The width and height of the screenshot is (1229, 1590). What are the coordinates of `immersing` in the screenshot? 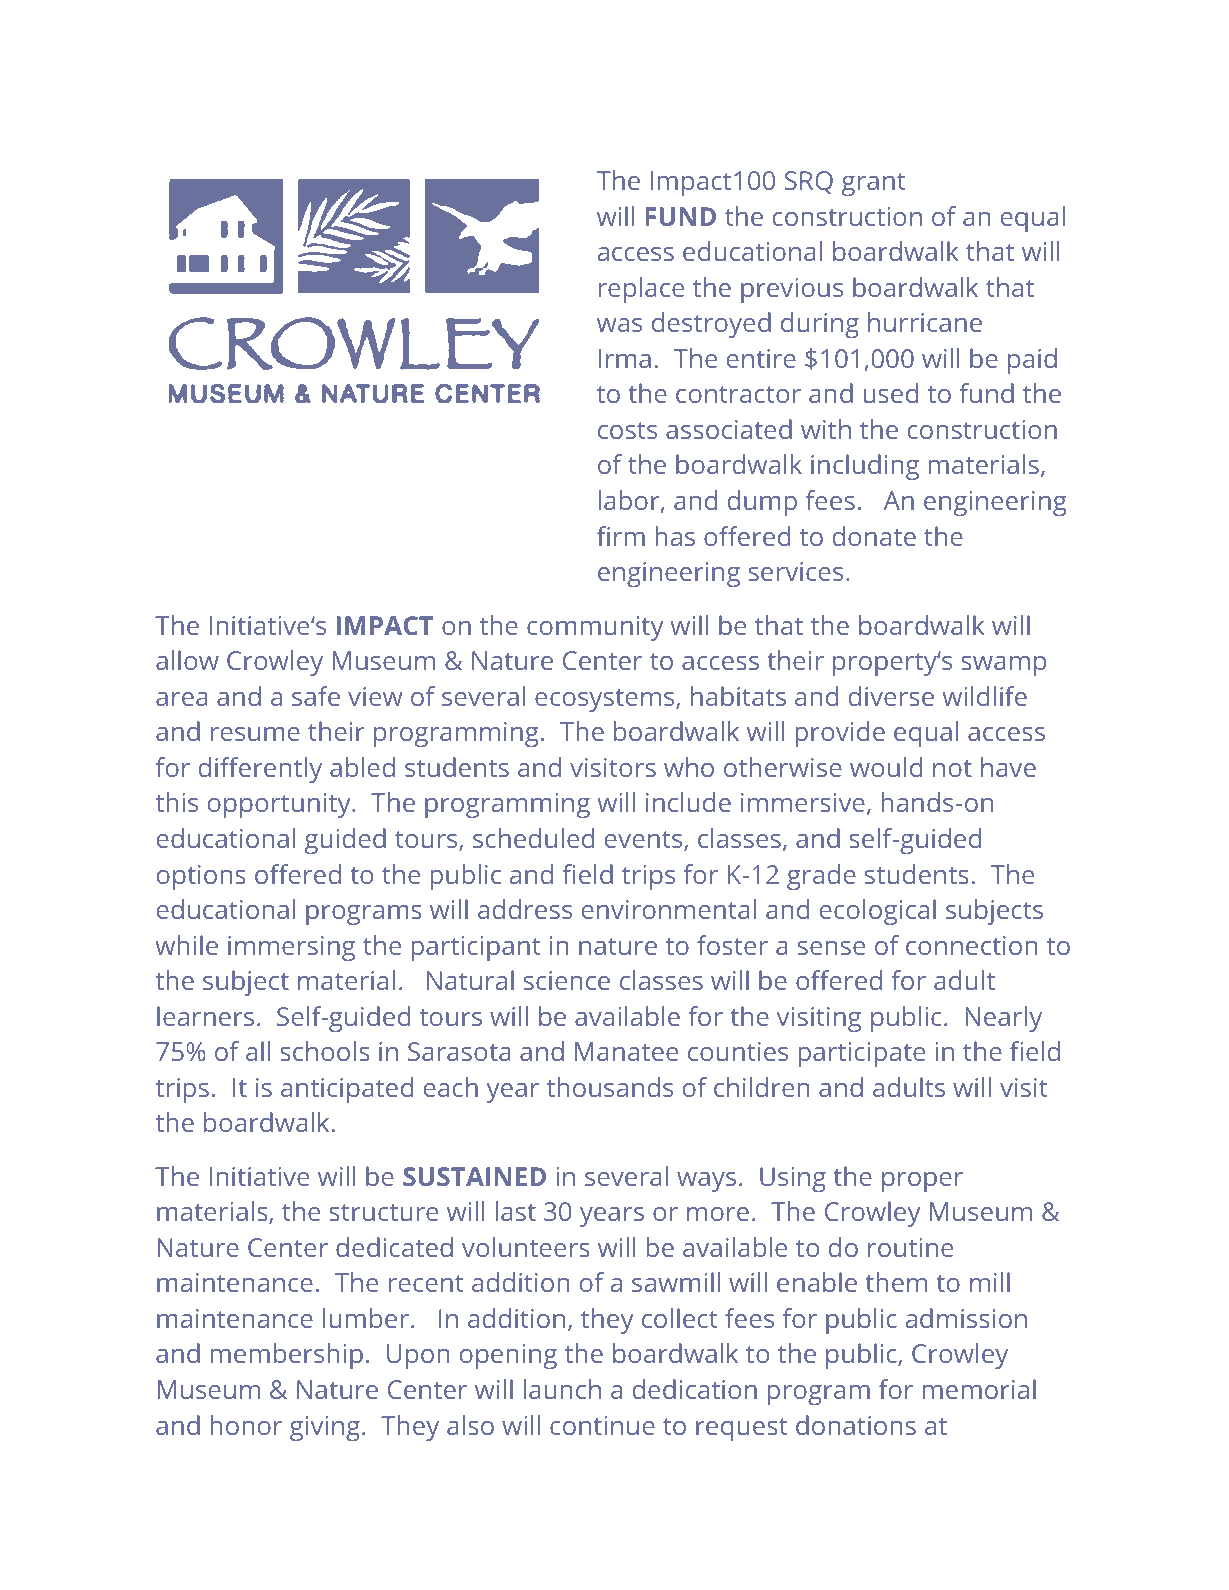 It's located at (291, 948).
